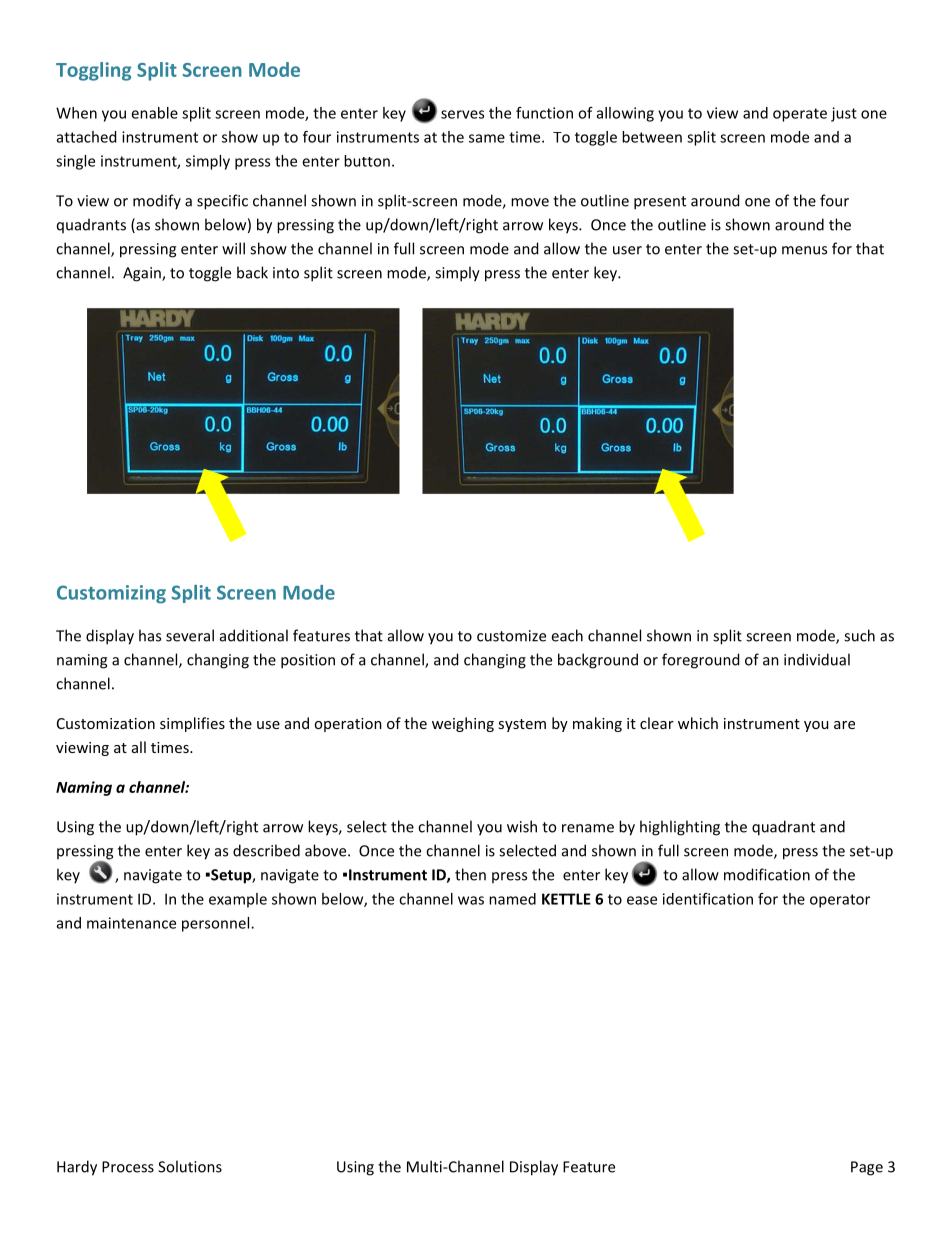 The height and width of the page is (1233, 952). I want to click on customize, so click(511, 636).
